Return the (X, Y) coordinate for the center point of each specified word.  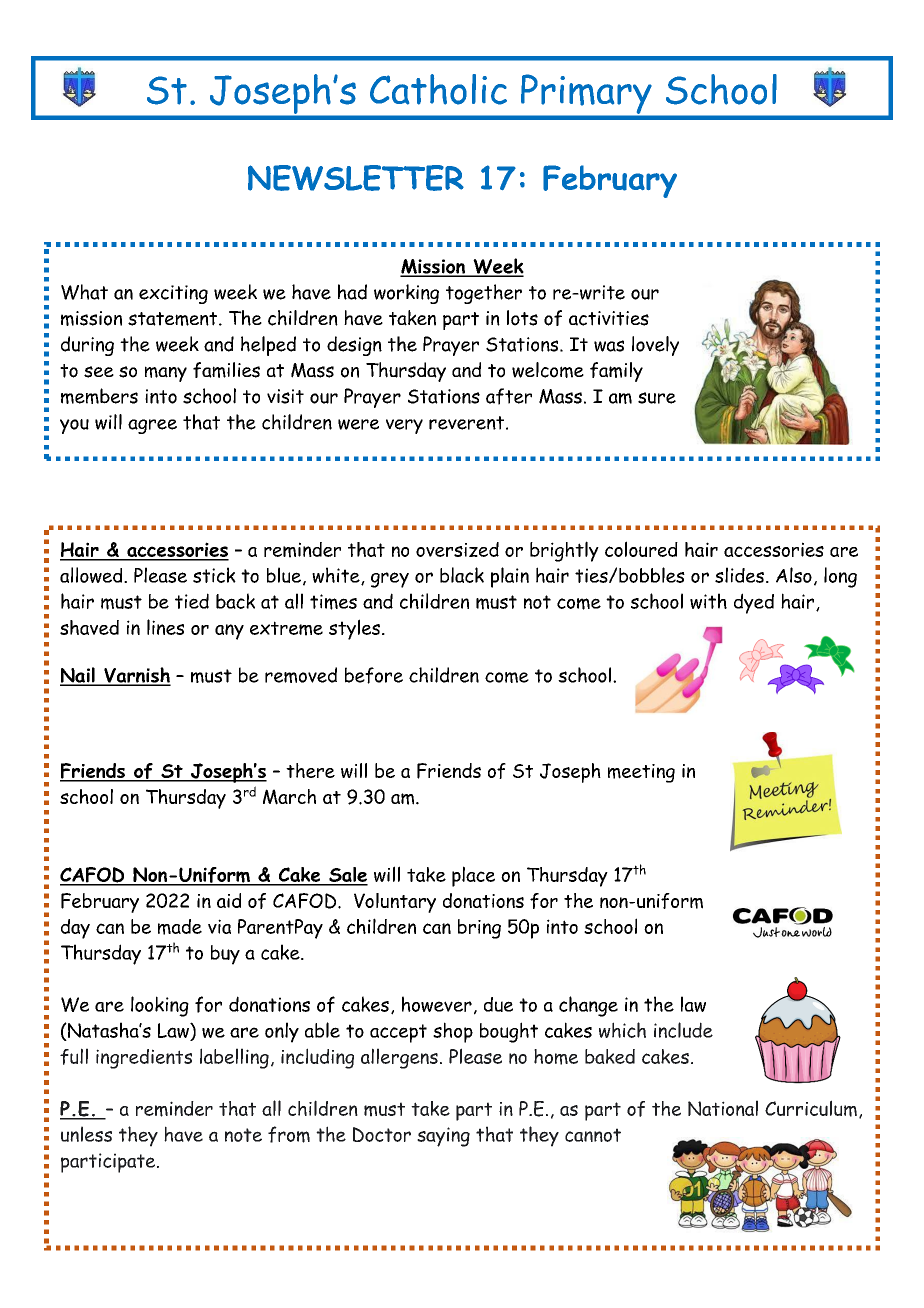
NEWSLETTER (356, 178)
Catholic (438, 89)
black (462, 575)
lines (165, 627)
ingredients (144, 1059)
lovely (655, 346)
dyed (754, 603)
